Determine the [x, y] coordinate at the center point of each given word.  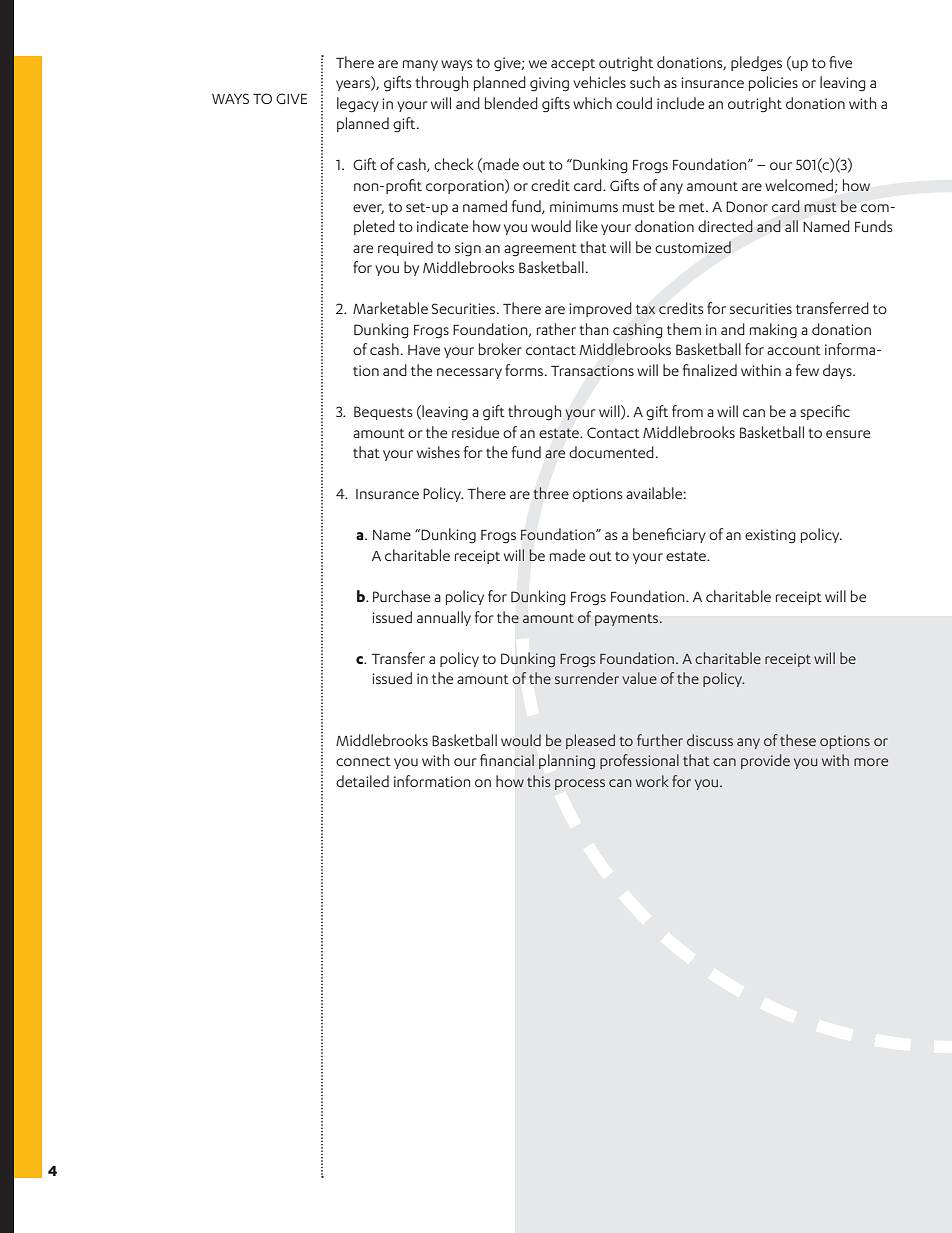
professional [639, 761]
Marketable [390, 308]
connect [363, 761]
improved [600, 309]
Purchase [401, 596]
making [773, 331]
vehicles [599, 82]
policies [773, 83]
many [420, 65]
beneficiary [669, 535]
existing [770, 536]
